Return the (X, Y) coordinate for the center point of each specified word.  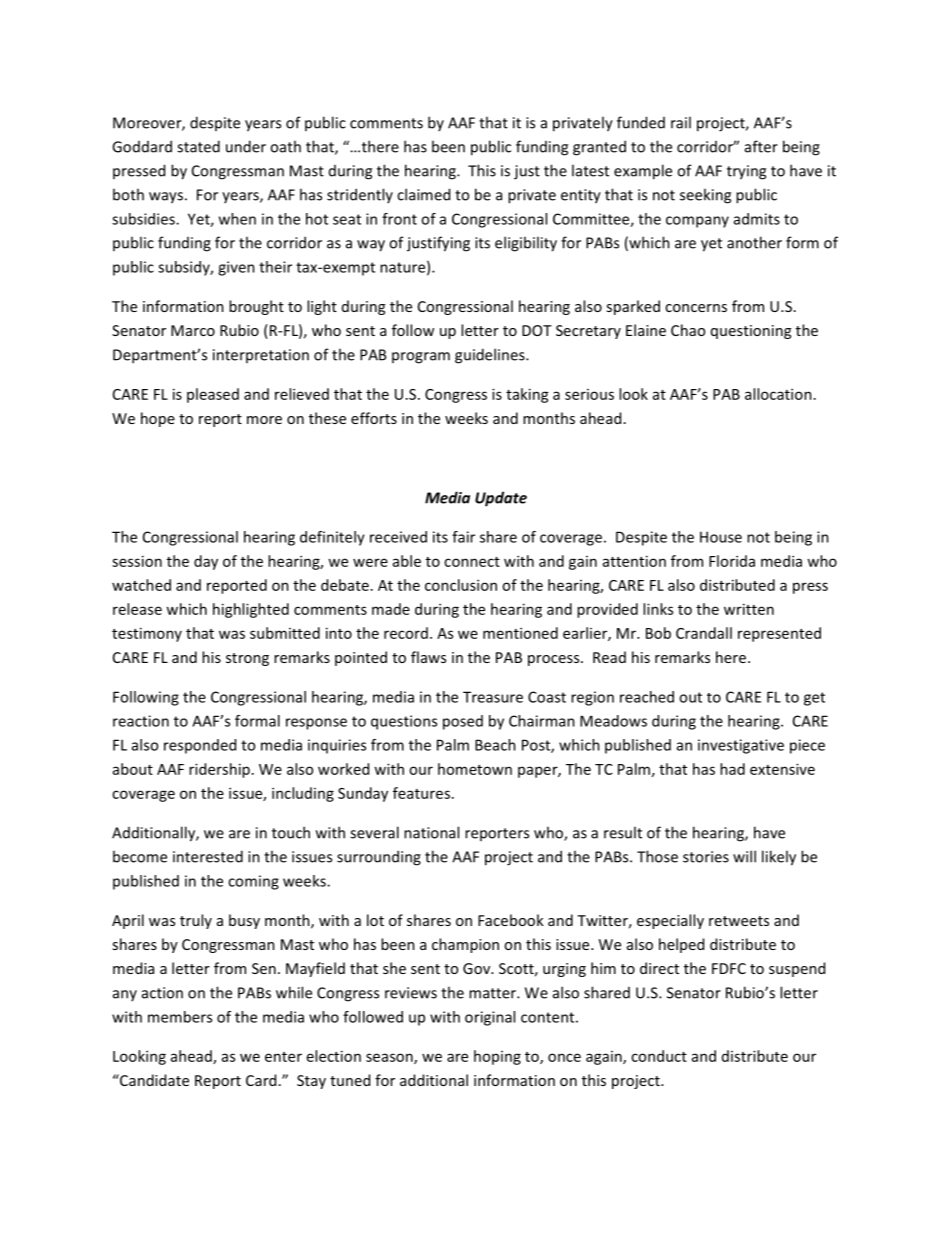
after (761, 146)
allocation (778, 394)
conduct (659, 1056)
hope (158, 419)
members (180, 1017)
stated (198, 146)
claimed (423, 194)
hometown (475, 769)
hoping (497, 1057)
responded (200, 746)
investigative (741, 746)
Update (501, 499)
